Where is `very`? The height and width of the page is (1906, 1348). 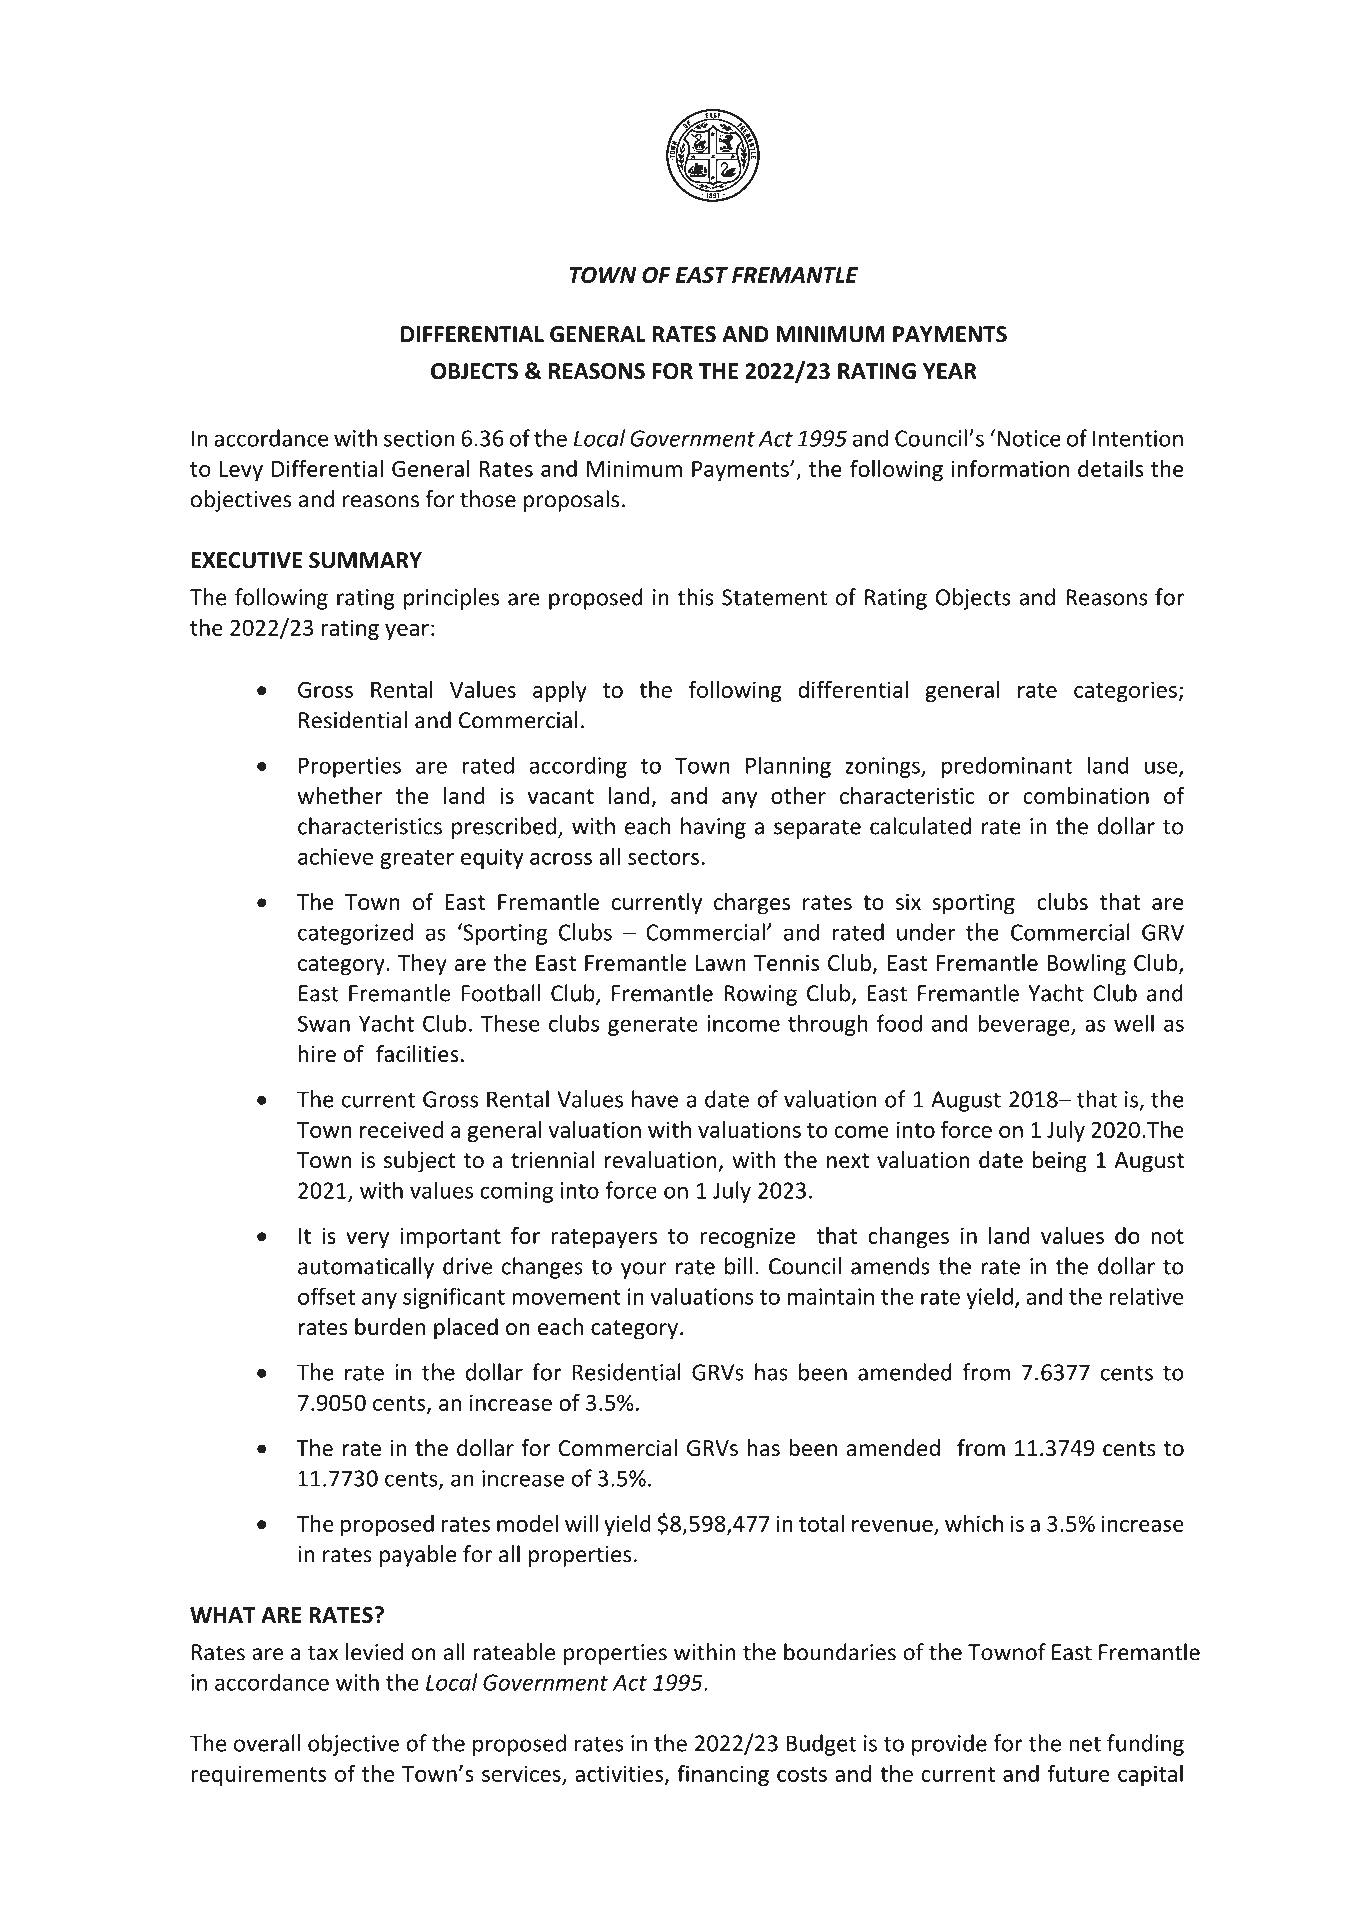 very is located at coordinates (367, 1240).
